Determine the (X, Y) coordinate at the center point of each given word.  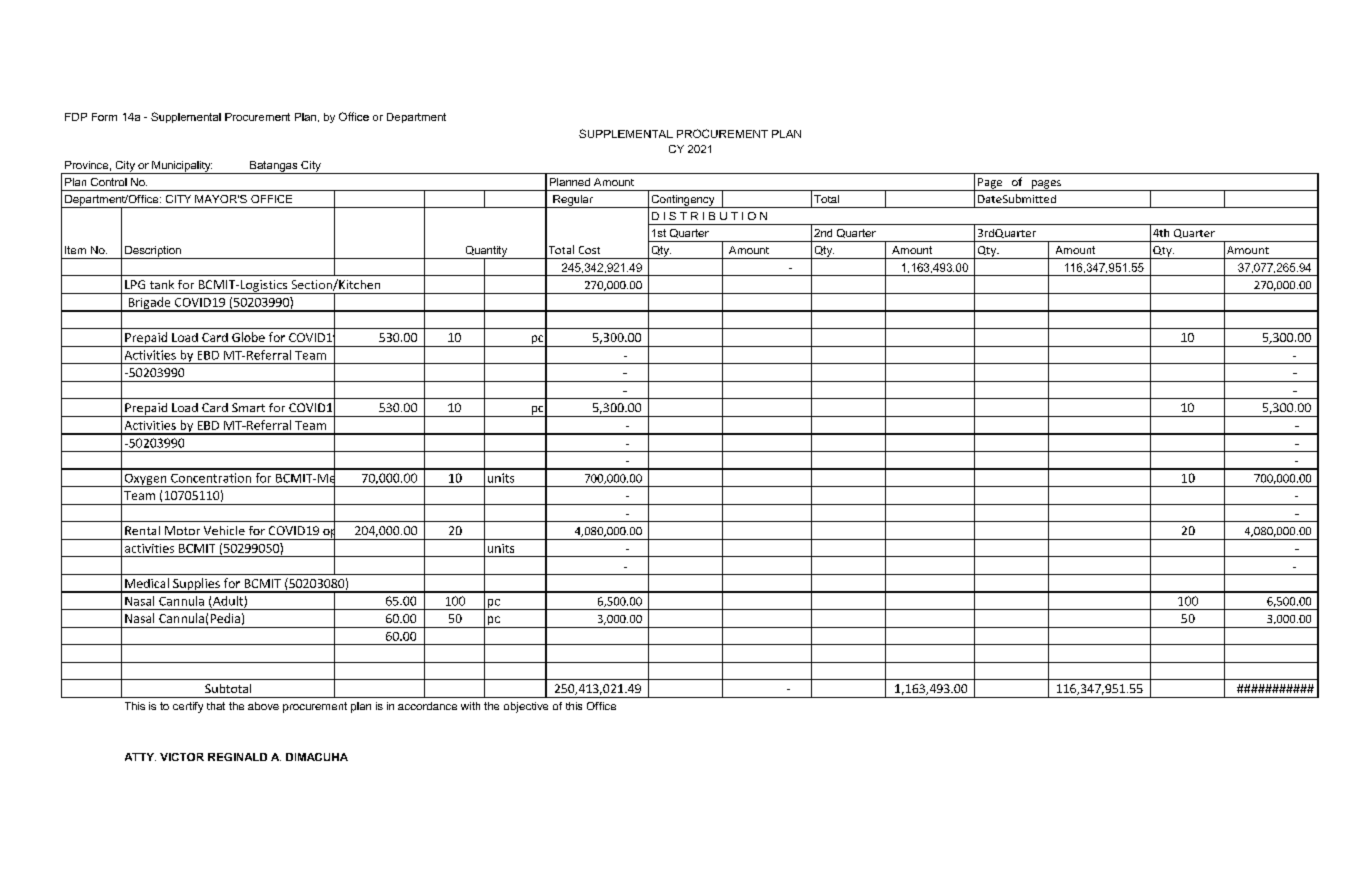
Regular (573, 201)
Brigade (149, 304)
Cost (589, 250)
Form (104, 117)
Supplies (196, 585)
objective (526, 707)
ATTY (140, 757)
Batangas (273, 167)
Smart (248, 407)
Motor (182, 530)
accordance (427, 706)
